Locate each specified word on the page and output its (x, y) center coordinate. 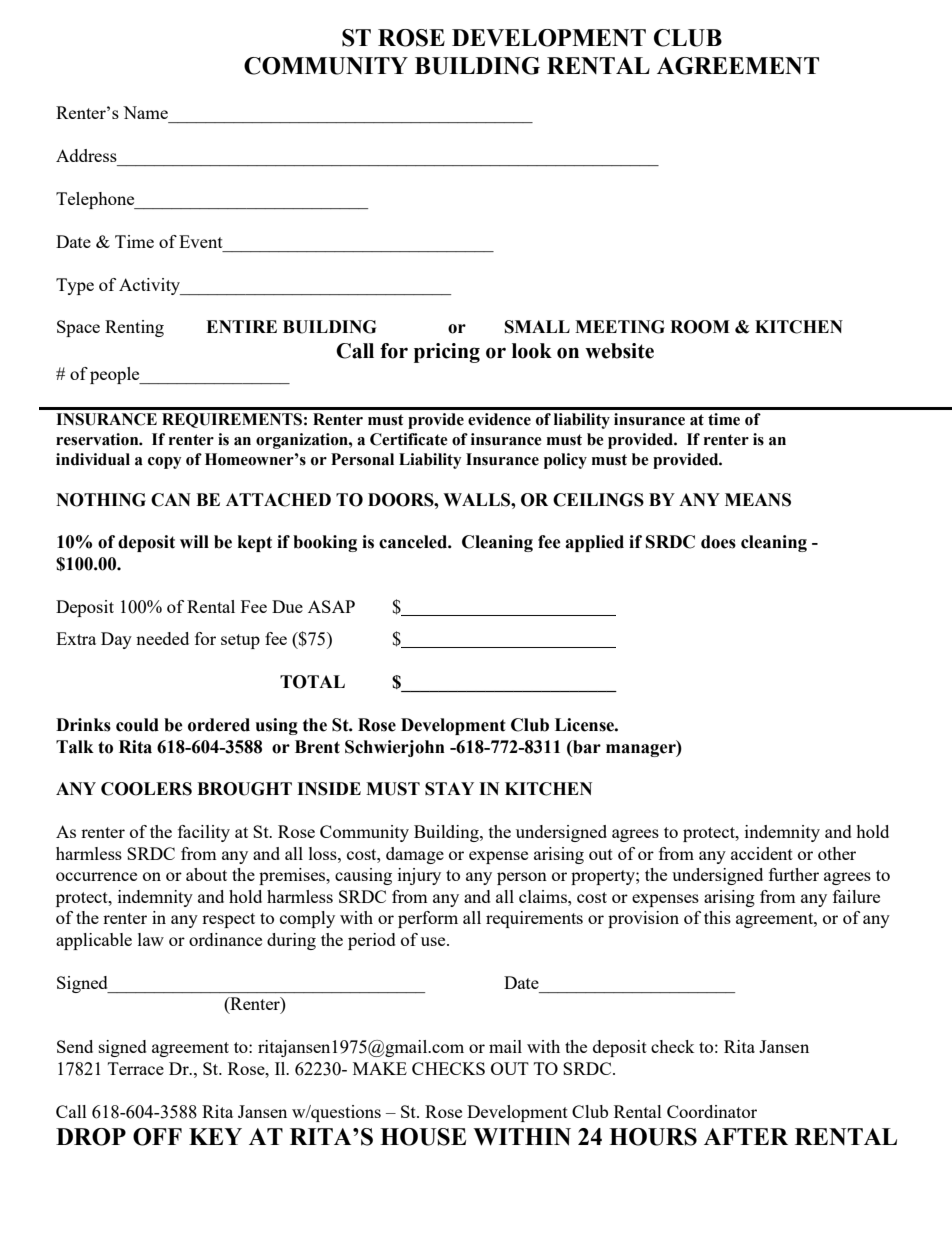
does (718, 542)
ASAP (331, 606)
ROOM (700, 327)
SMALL (537, 327)
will (194, 541)
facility (204, 833)
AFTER (746, 1136)
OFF (157, 1137)
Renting (134, 328)
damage (415, 855)
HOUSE (423, 1137)
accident (762, 853)
